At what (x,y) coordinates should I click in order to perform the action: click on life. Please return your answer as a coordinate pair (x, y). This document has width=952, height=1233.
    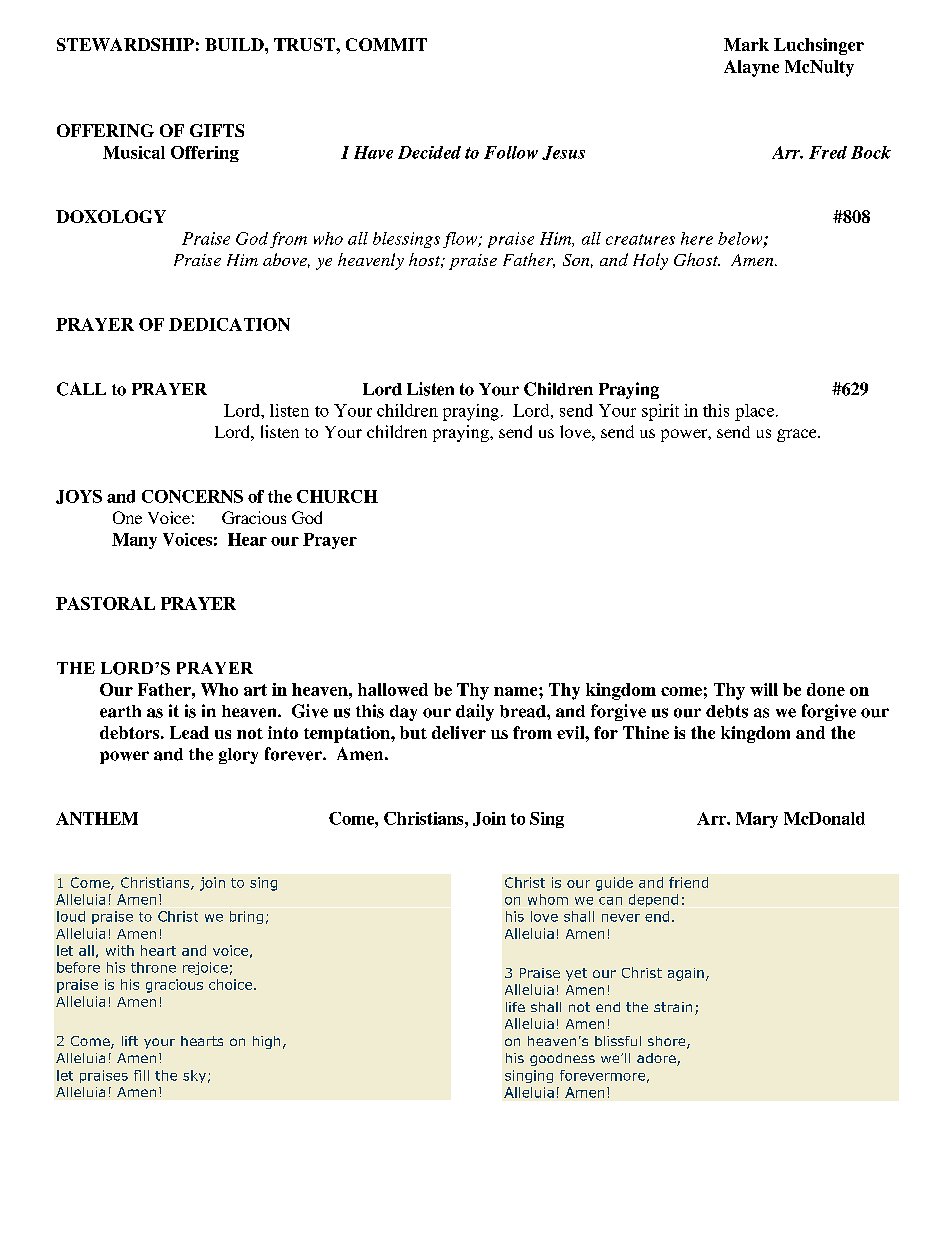
    Looking at the image, I should click on (515, 1007).
